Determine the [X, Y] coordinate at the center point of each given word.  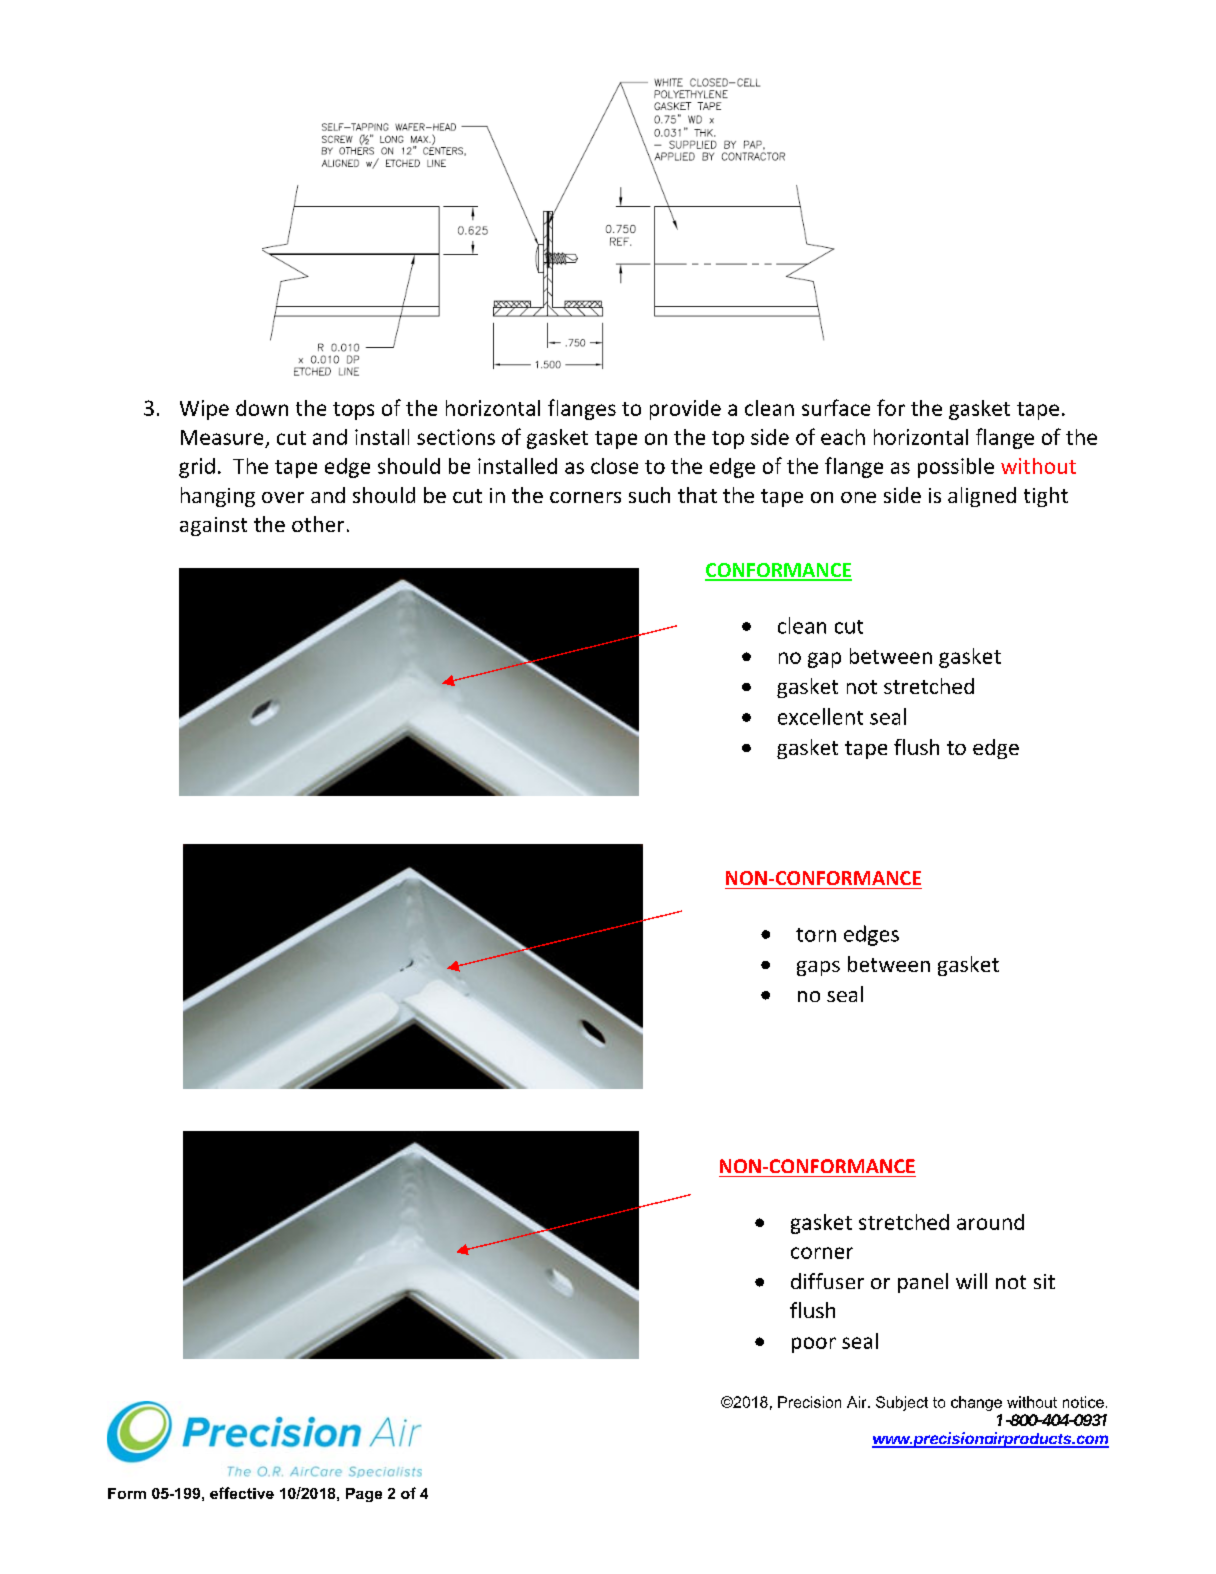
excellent [820, 716]
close [614, 466]
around [990, 1222]
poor [814, 1345]
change [976, 1403]
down [262, 408]
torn [816, 935]
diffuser [827, 1281]
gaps [818, 968]
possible [956, 468]
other [318, 524]
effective [242, 1493]
